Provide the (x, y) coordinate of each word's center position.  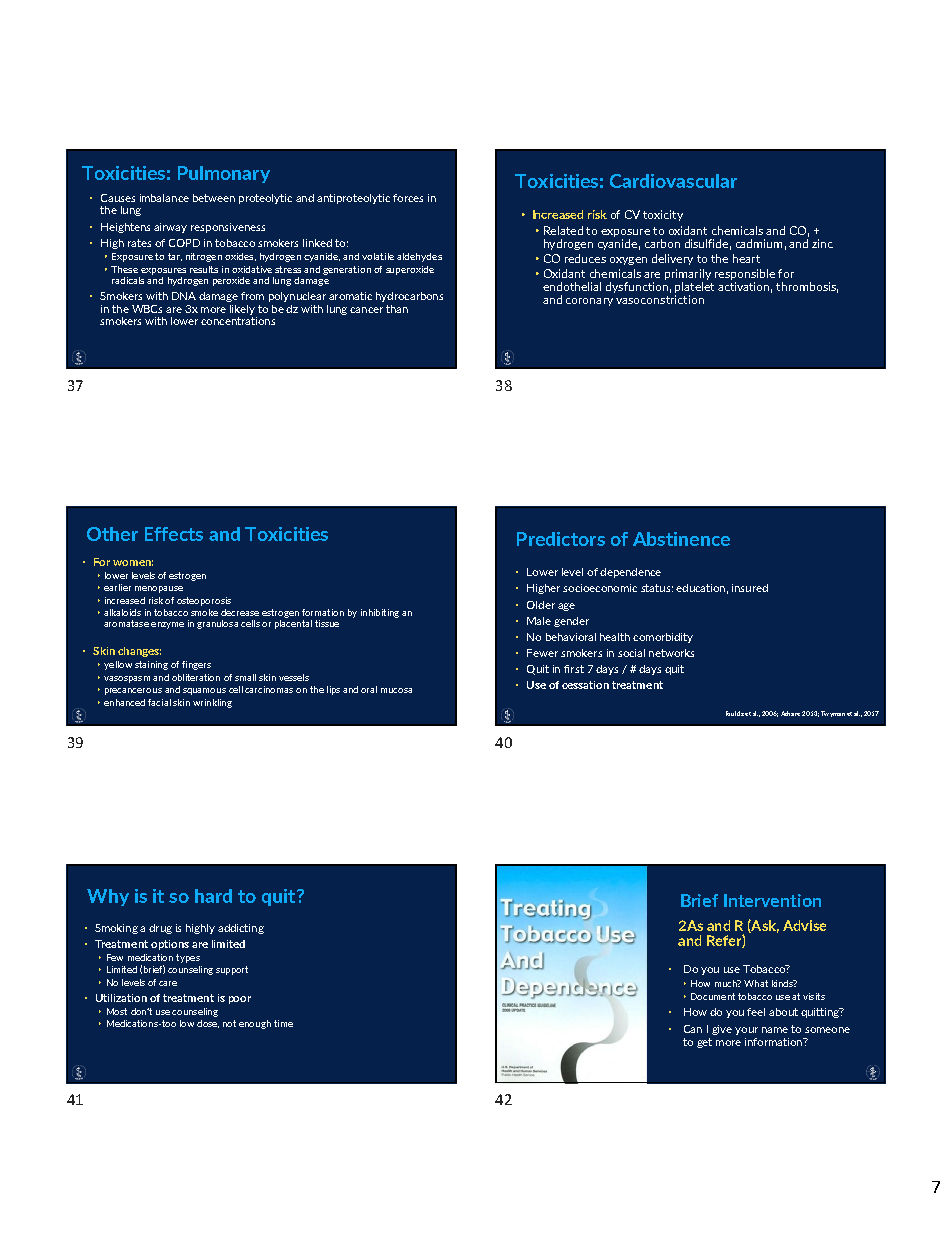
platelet (694, 289)
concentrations (238, 319)
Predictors (561, 539)
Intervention (772, 900)
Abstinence (681, 539)
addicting (241, 929)
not (229, 1023)
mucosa (396, 690)
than (397, 309)
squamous (204, 691)
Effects (174, 534)
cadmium (759, 243)
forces (408, 198)
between (214, 198)
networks (671, 653)
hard (213, 896)
